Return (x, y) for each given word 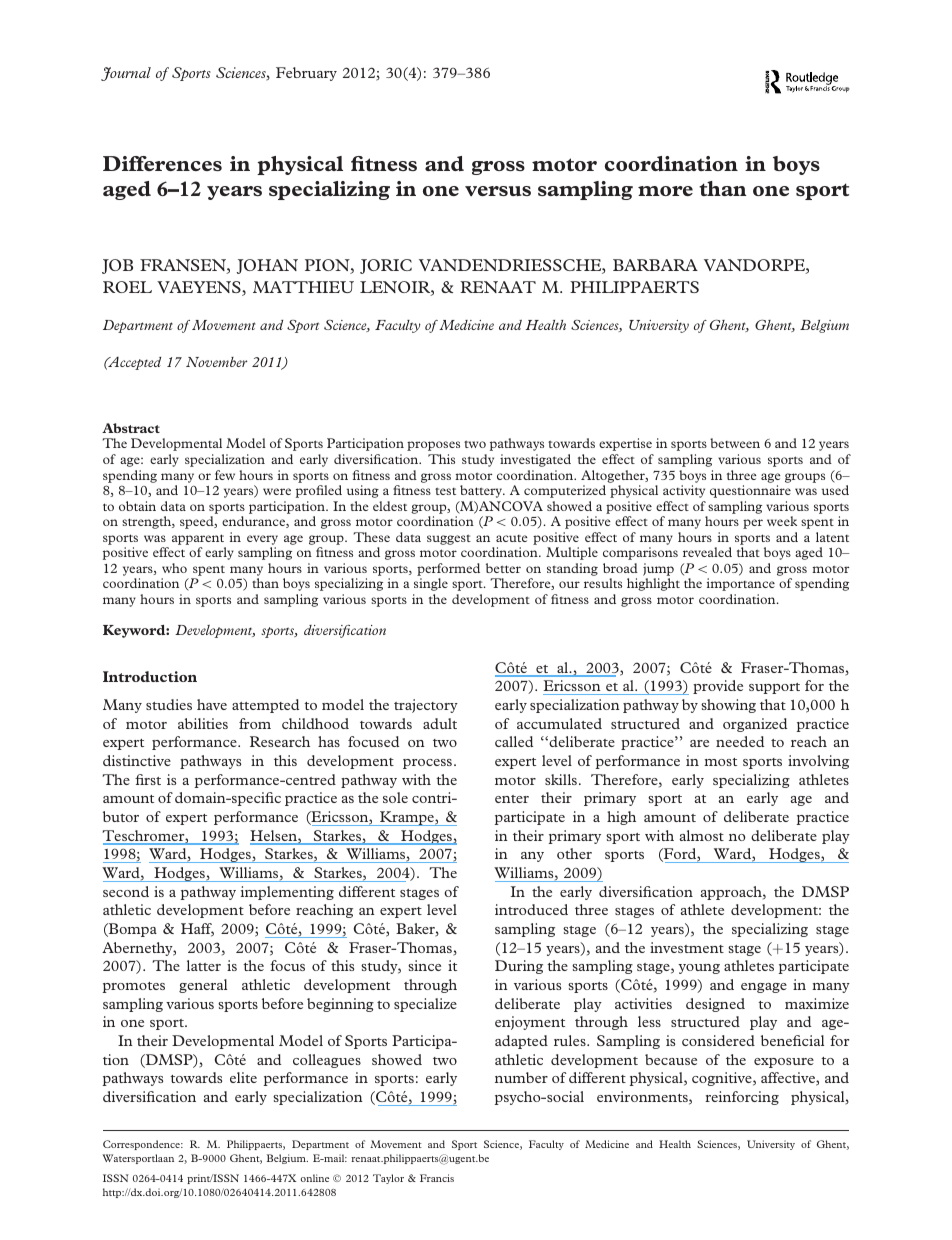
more (665, 191)
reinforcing (742, 1098)
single (431, 584)
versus (498, 191)
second (126, 891)
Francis (437, 1178)
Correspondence (142, 1145)
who (174, 568)
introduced (531, 909)
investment (687, 947)
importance (741, 584)
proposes (433, 446)
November (216, 362)
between (735, 443)
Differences (162, 163)
